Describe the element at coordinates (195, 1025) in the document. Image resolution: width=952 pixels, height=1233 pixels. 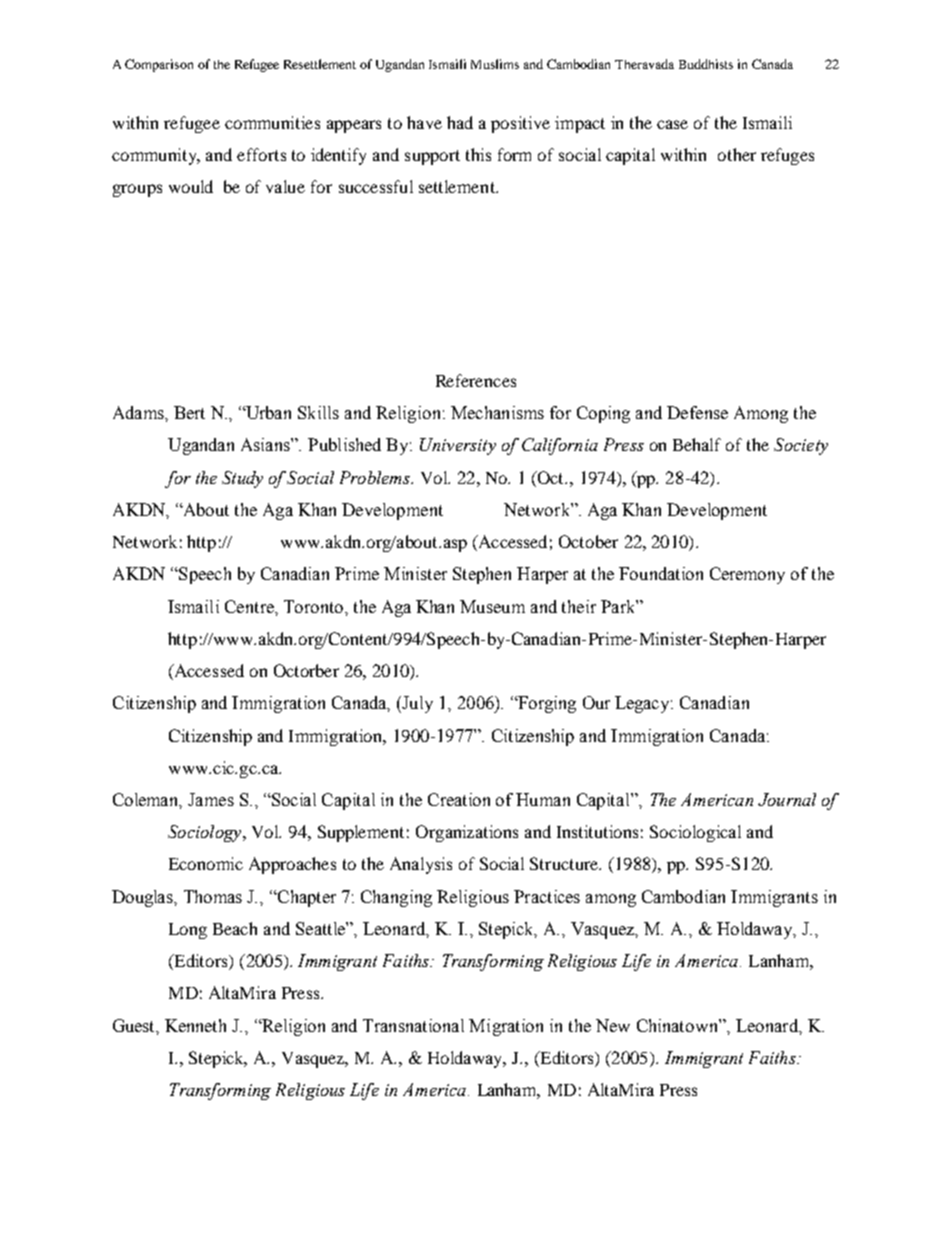
I see `Kenneth` at that location.
